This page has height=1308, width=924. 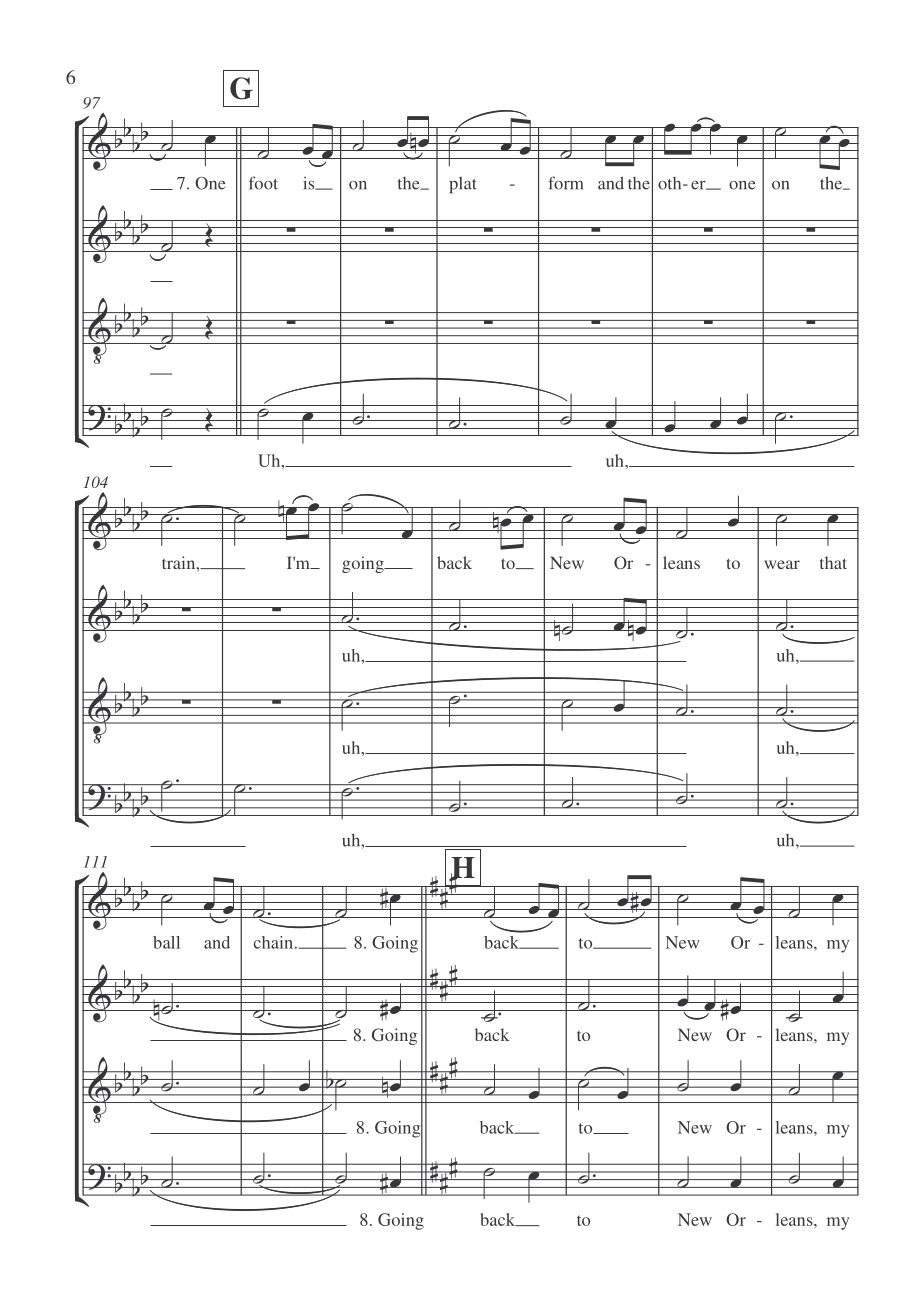 I want to click on chain, so click(x=275, y=942).
